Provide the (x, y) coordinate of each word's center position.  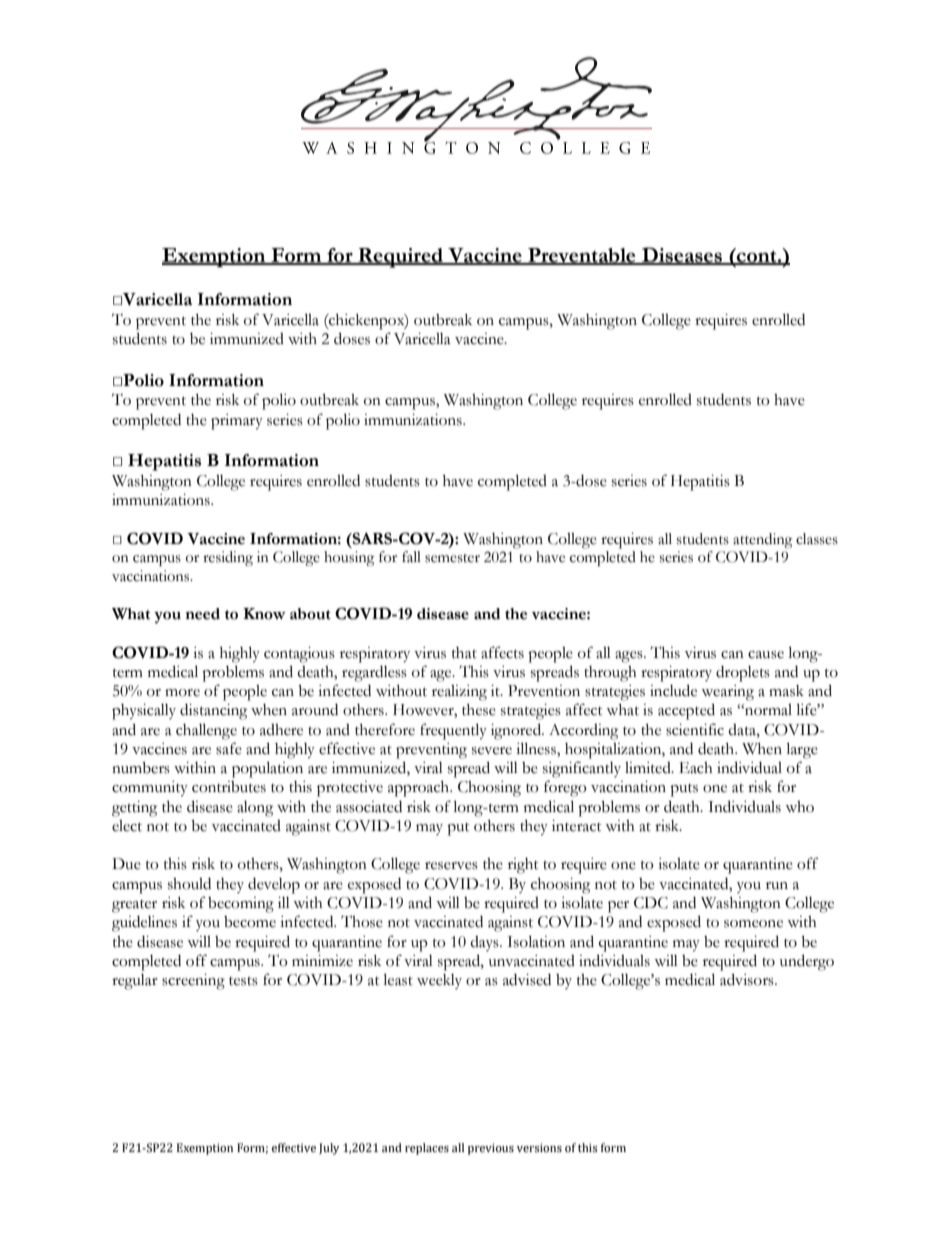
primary (237, 422)
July (329, 1149)
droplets (743, 674)
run (777, 886)
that (464, 653)
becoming (241, 905)
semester (452, 558)
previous (491, 1149)
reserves (451, 866)
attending (763, 540)
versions (539, 1148)
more (182, 693)
